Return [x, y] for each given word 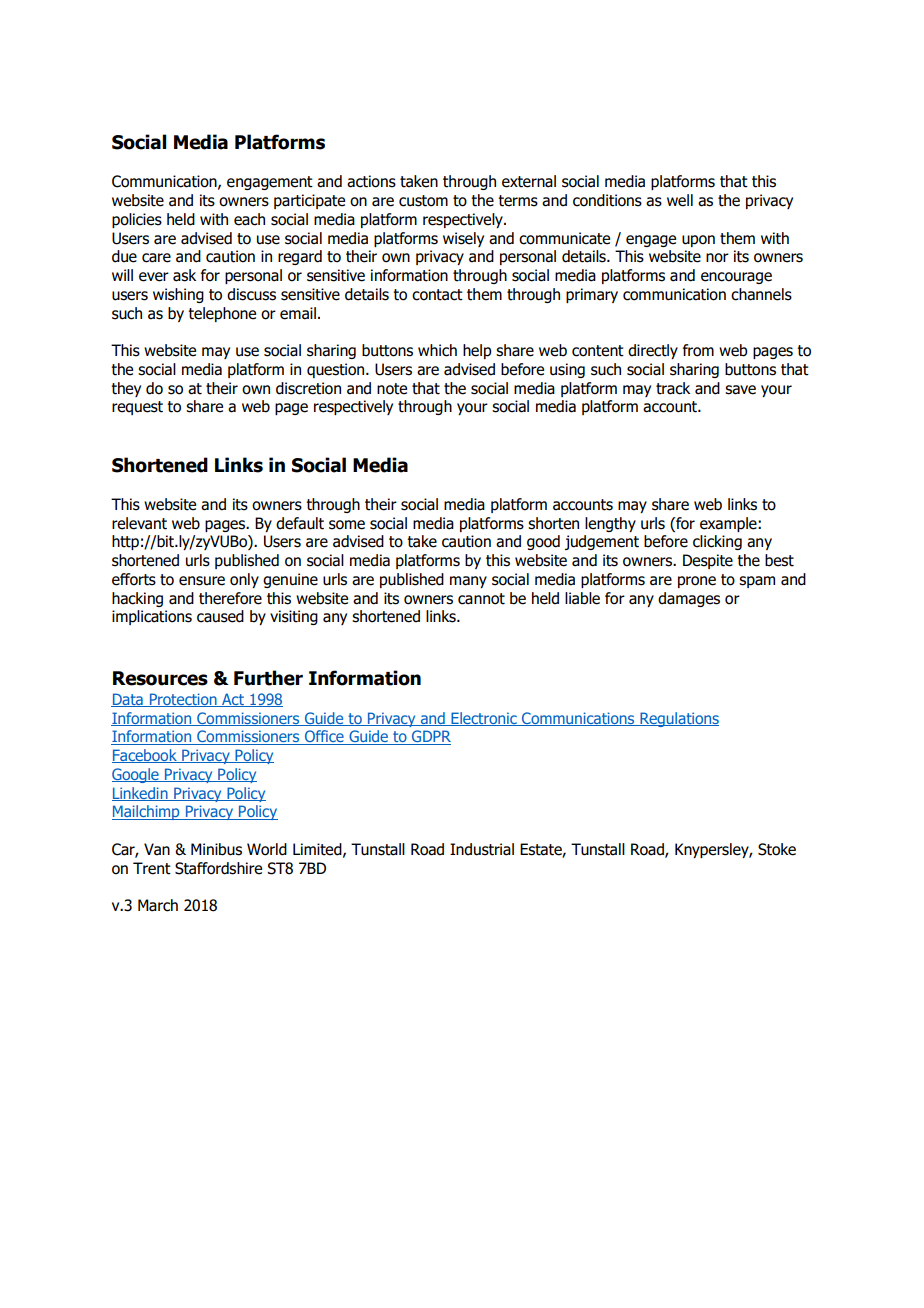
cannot [481, 599]
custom [423, 201]
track [673, 388]
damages [689, 599]
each [249, 219]
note [392, 389]
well [680, 200]
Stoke [777, 849]
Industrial [482, 849]
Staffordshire [218, 868]
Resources [160, 678]
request [137, 408]
